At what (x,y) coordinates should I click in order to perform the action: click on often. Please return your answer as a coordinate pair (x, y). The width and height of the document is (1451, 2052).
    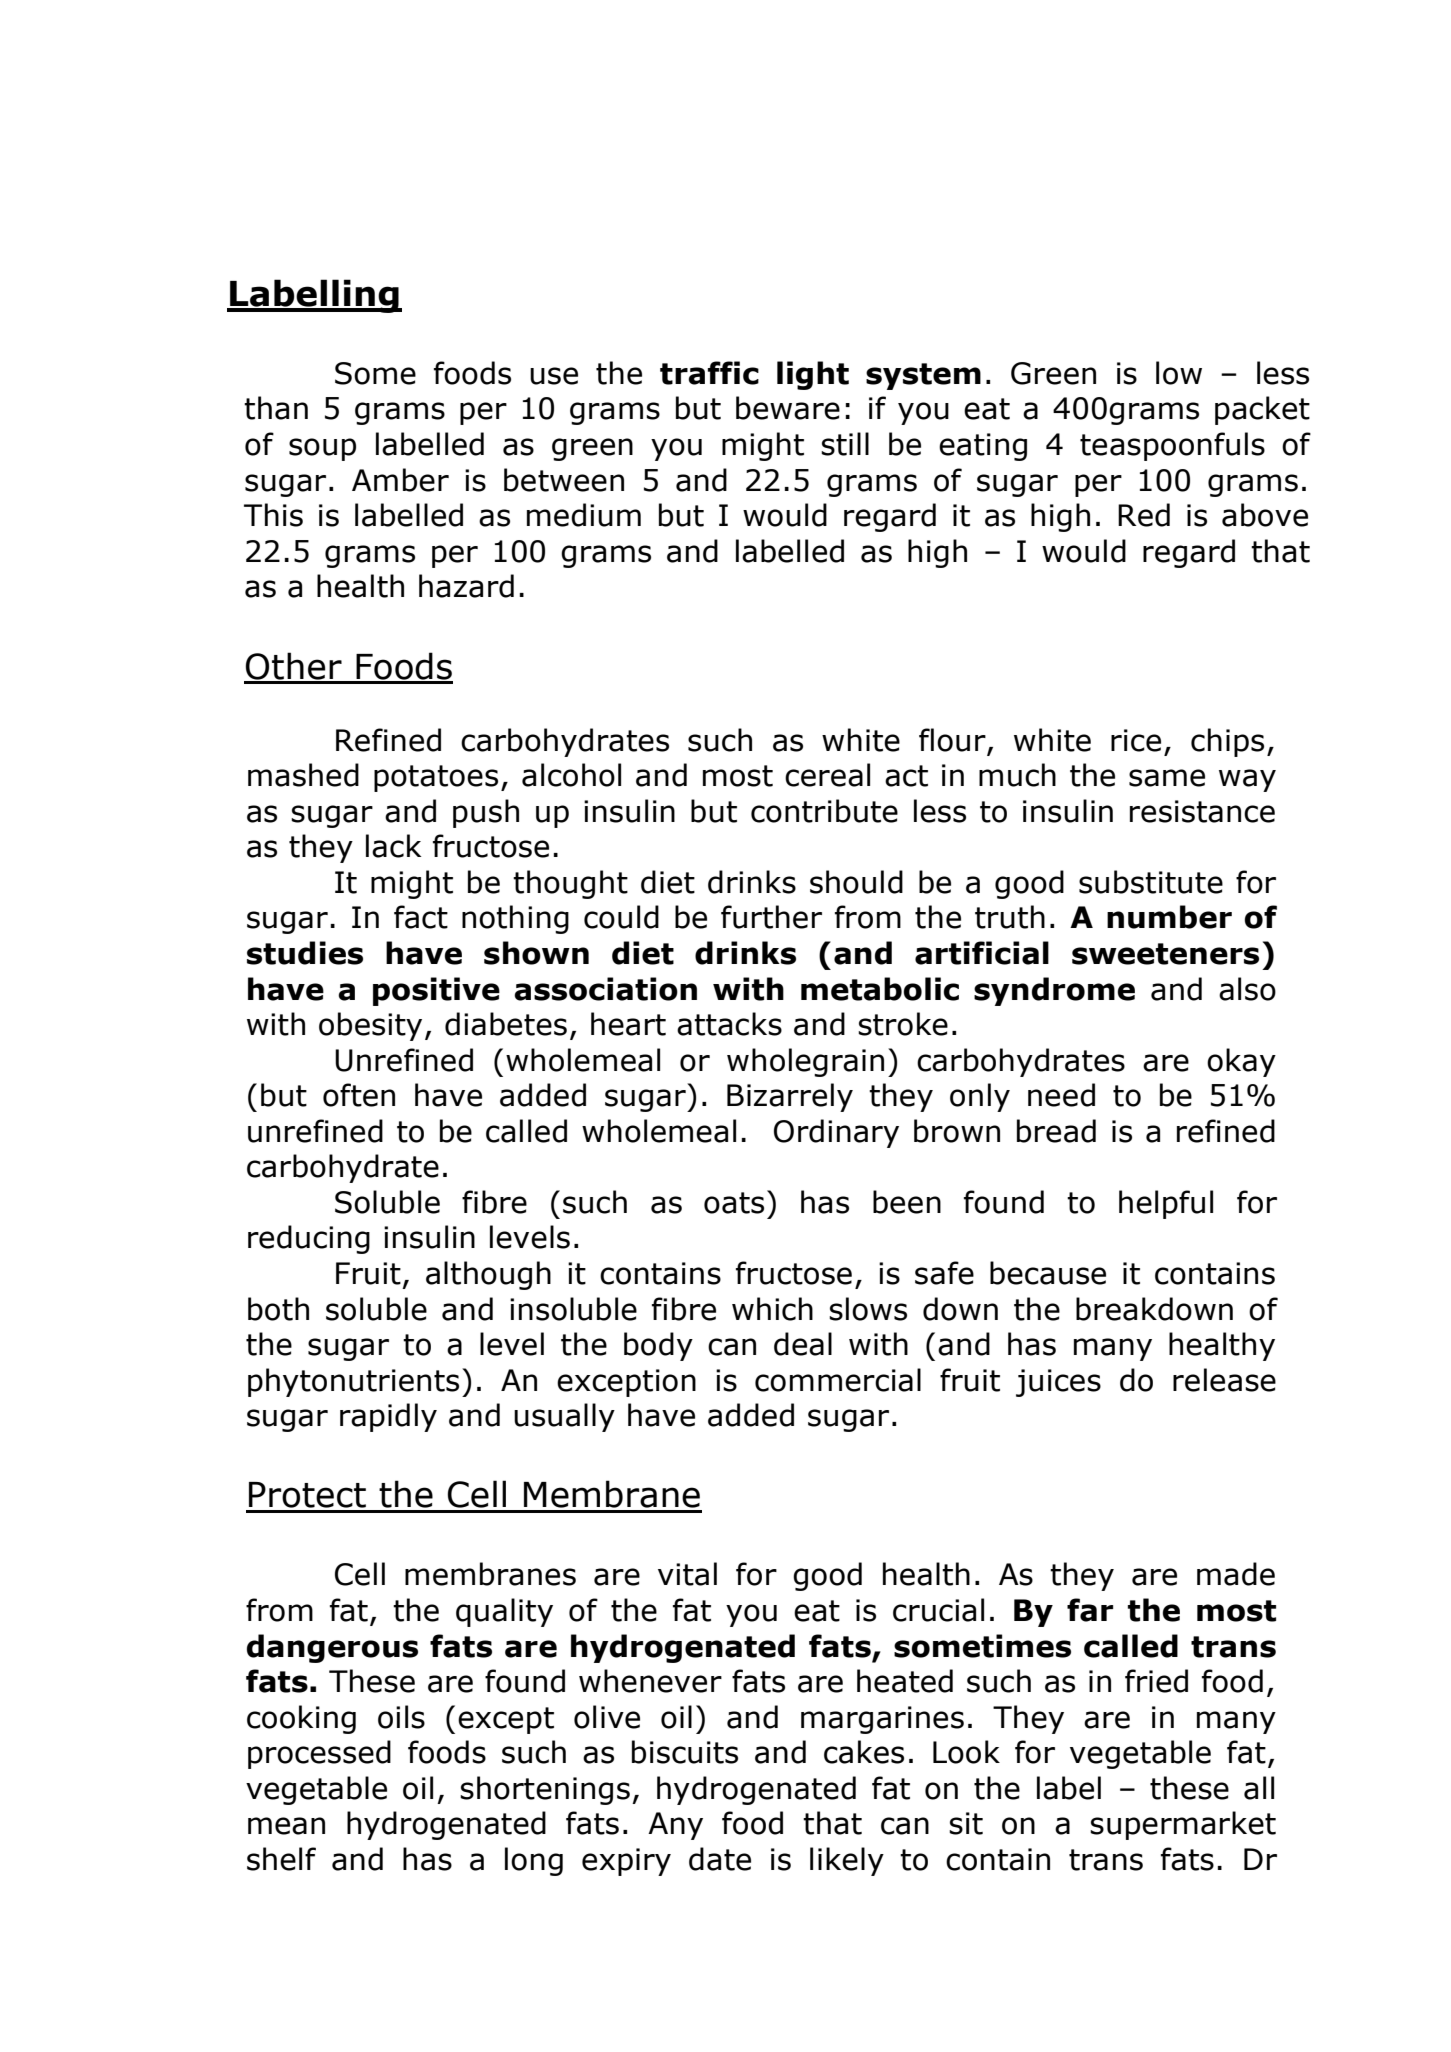
    Looking at the image, I should click on (359, 1095).
